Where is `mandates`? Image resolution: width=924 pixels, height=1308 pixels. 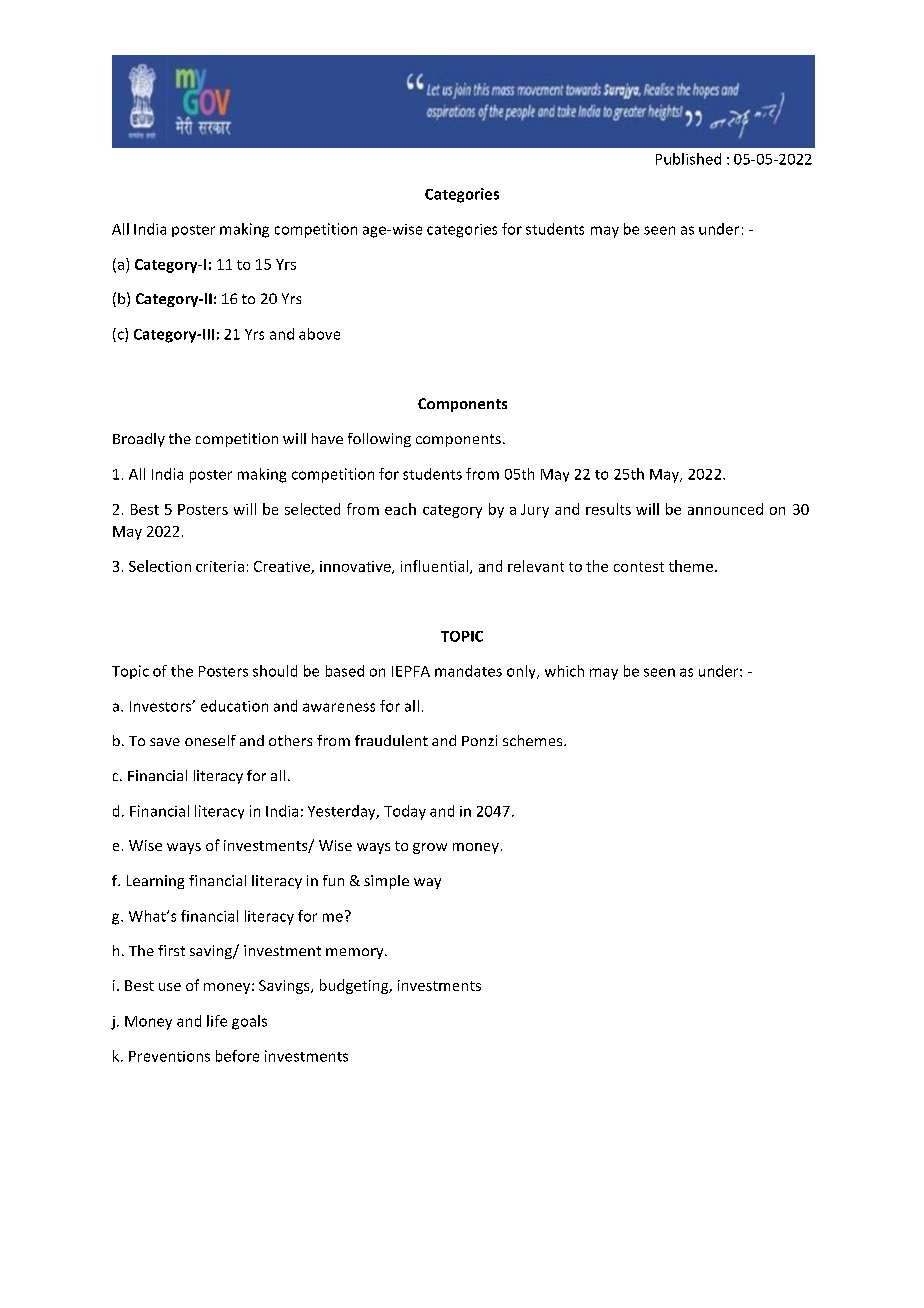 mandates is located at coordinates (468, 671).
